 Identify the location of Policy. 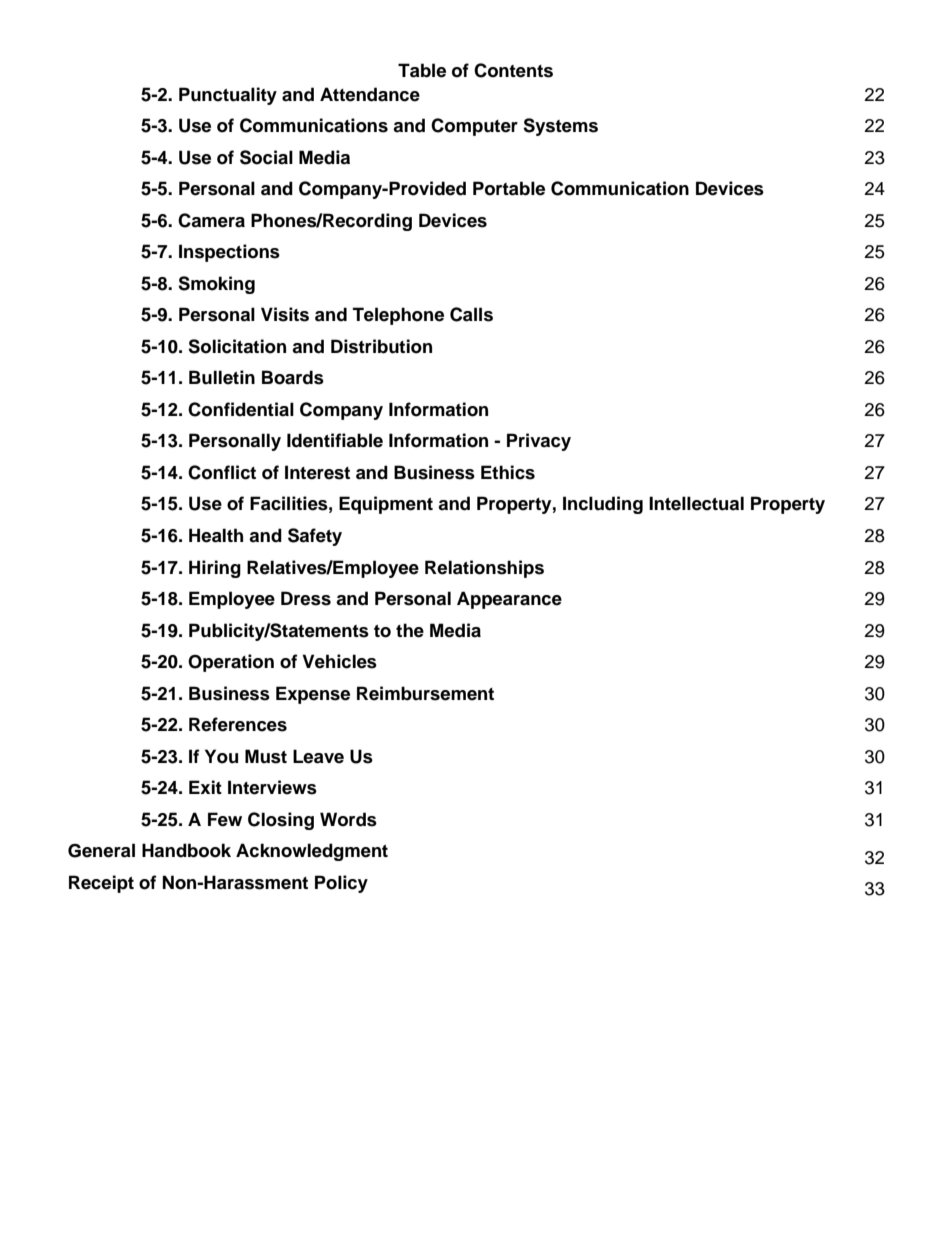
(341, 884).
